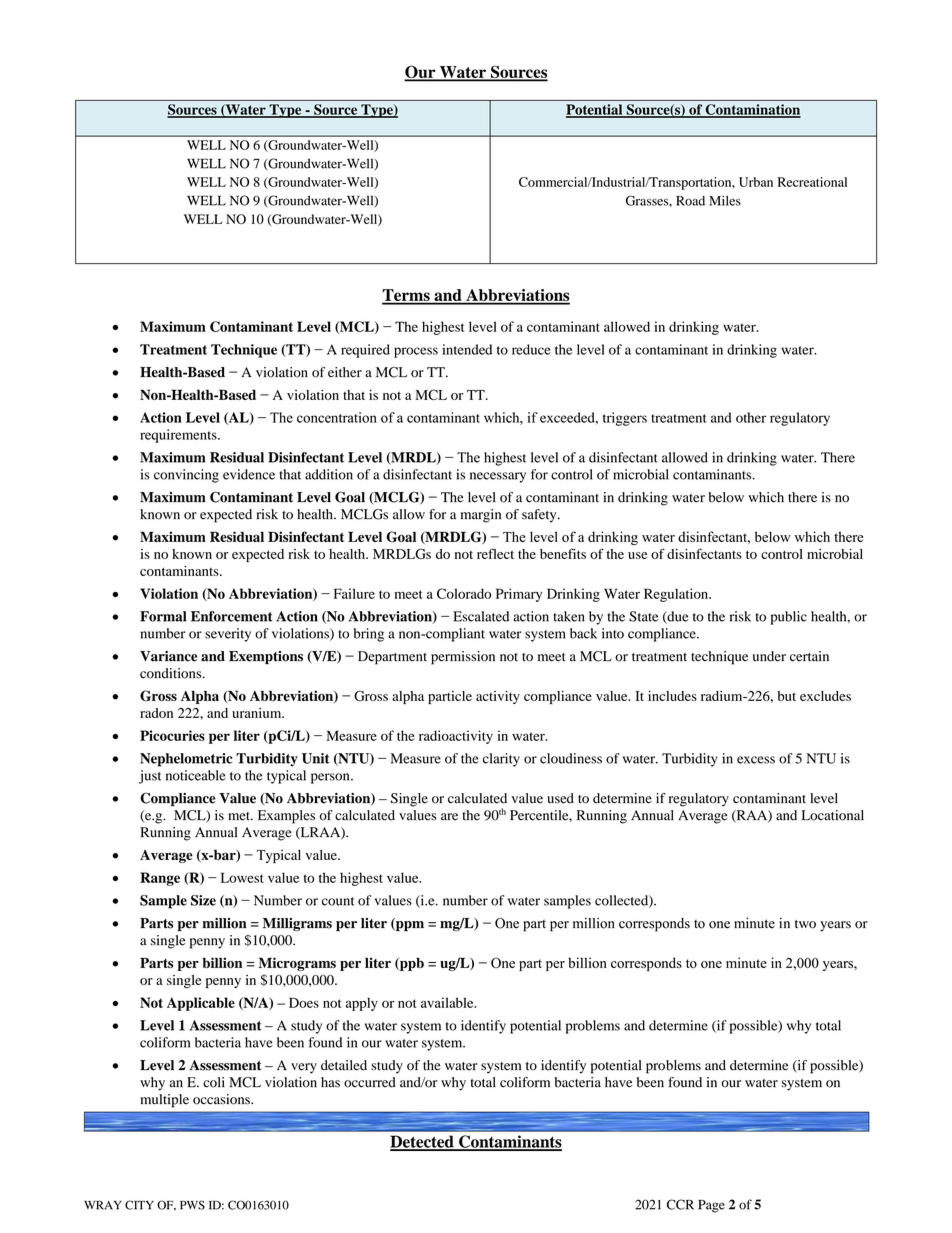 This screenshot has width=952, height=1233. I want to click on necessary, so click(498, 477).
